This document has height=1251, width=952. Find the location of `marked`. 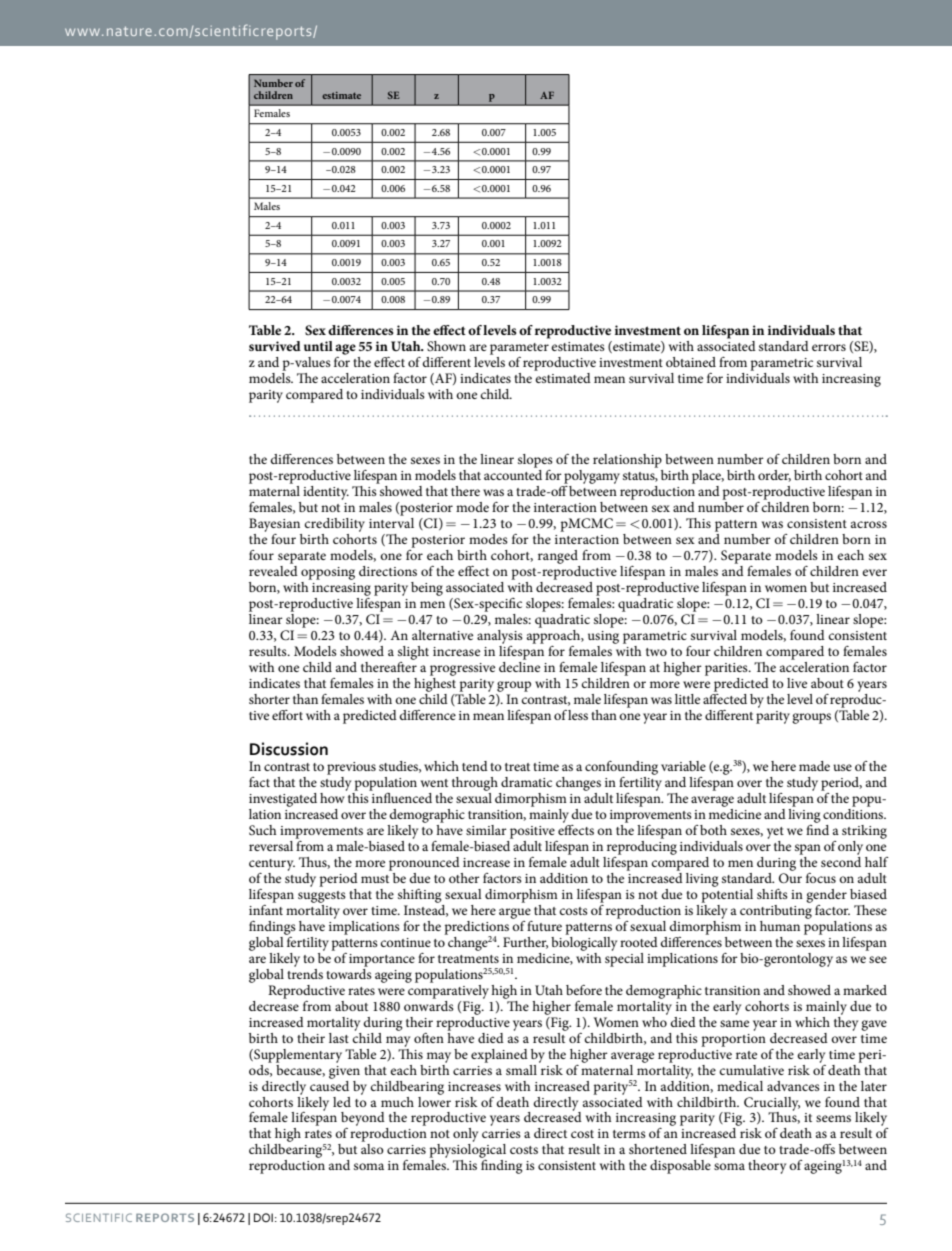

marked is located at coordinates (865, 990).
